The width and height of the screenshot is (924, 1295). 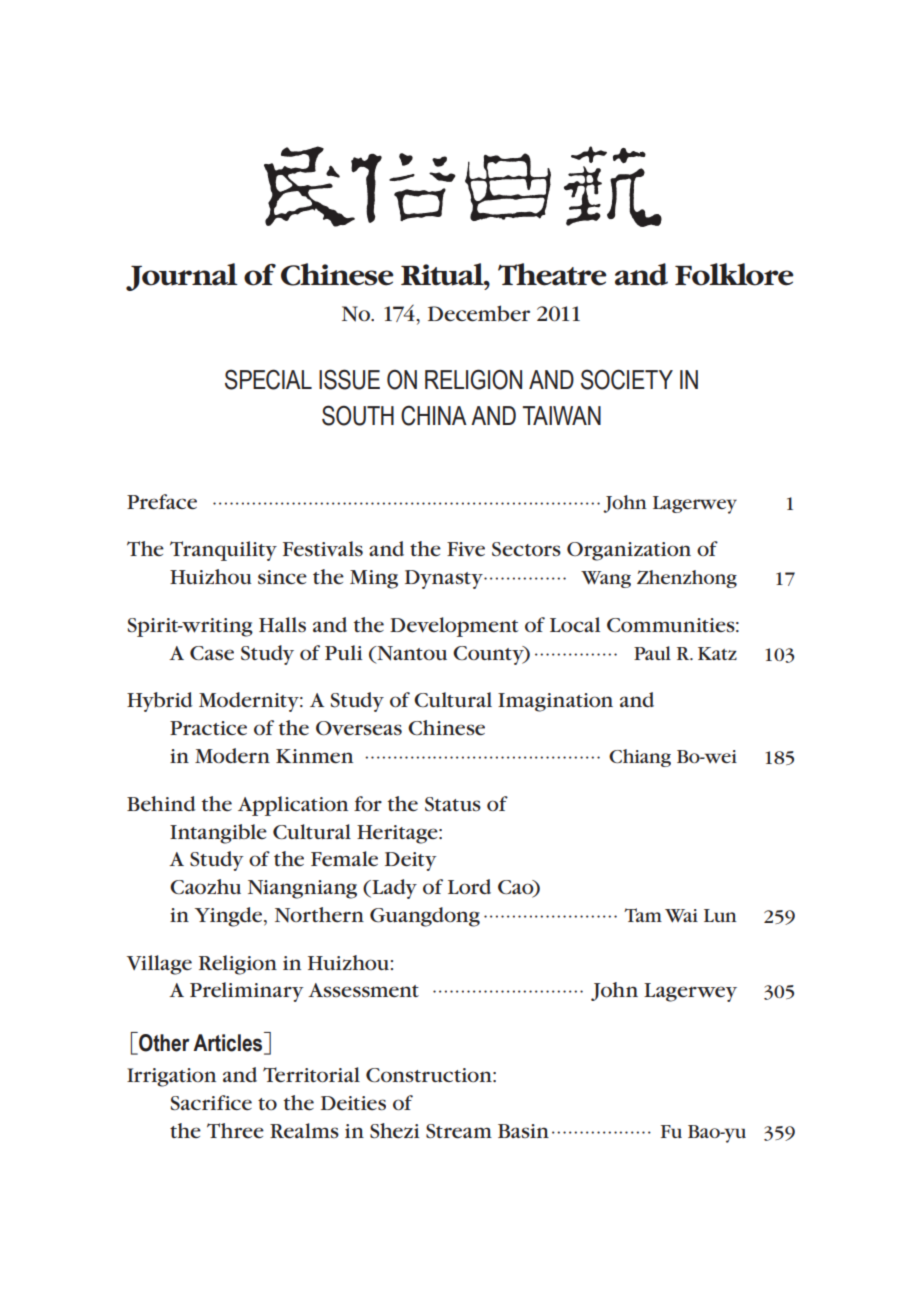 I want to click on Development, so click(x=454, y=627).
